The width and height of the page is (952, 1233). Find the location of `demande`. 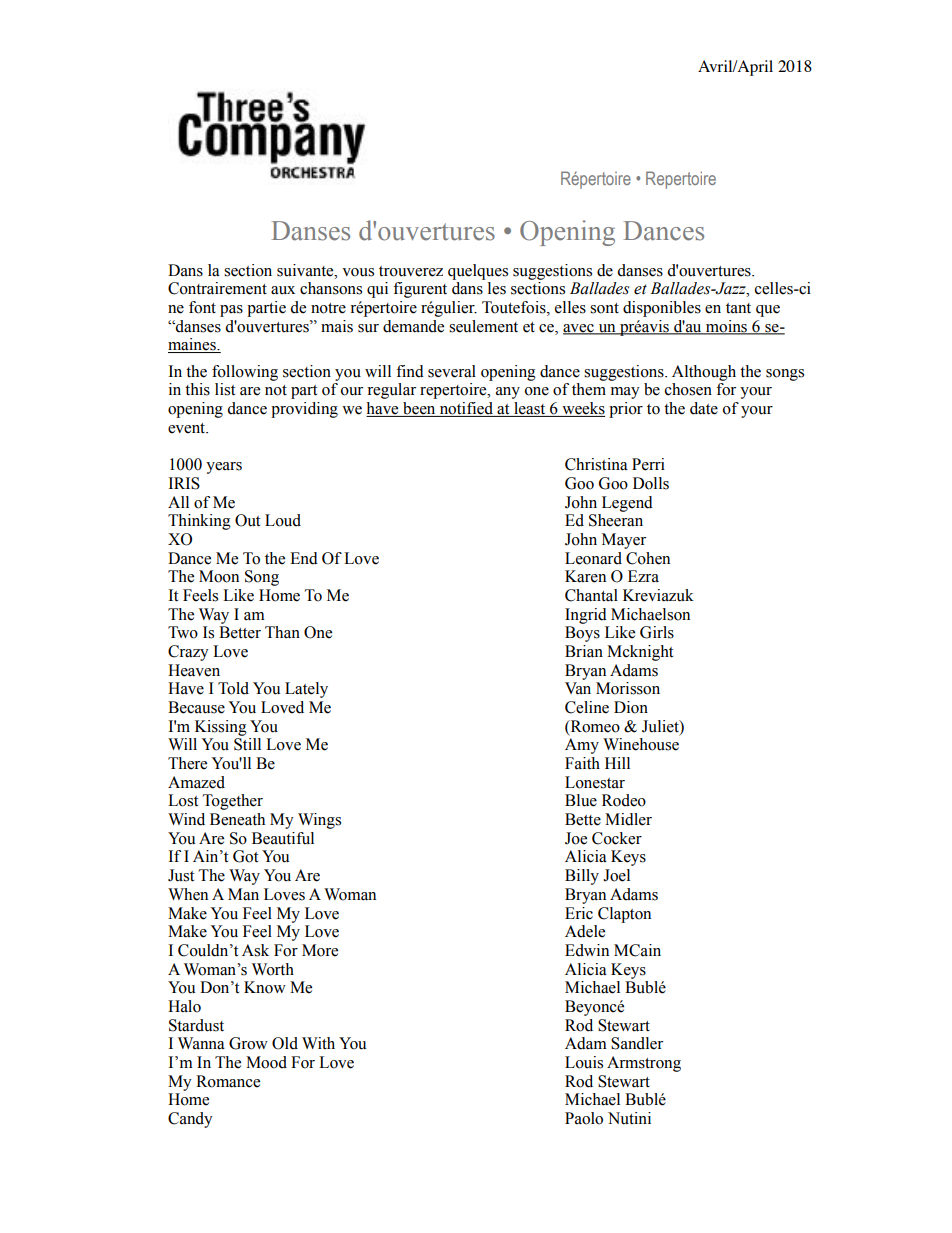

demande is located at coordinates (413, 326).
